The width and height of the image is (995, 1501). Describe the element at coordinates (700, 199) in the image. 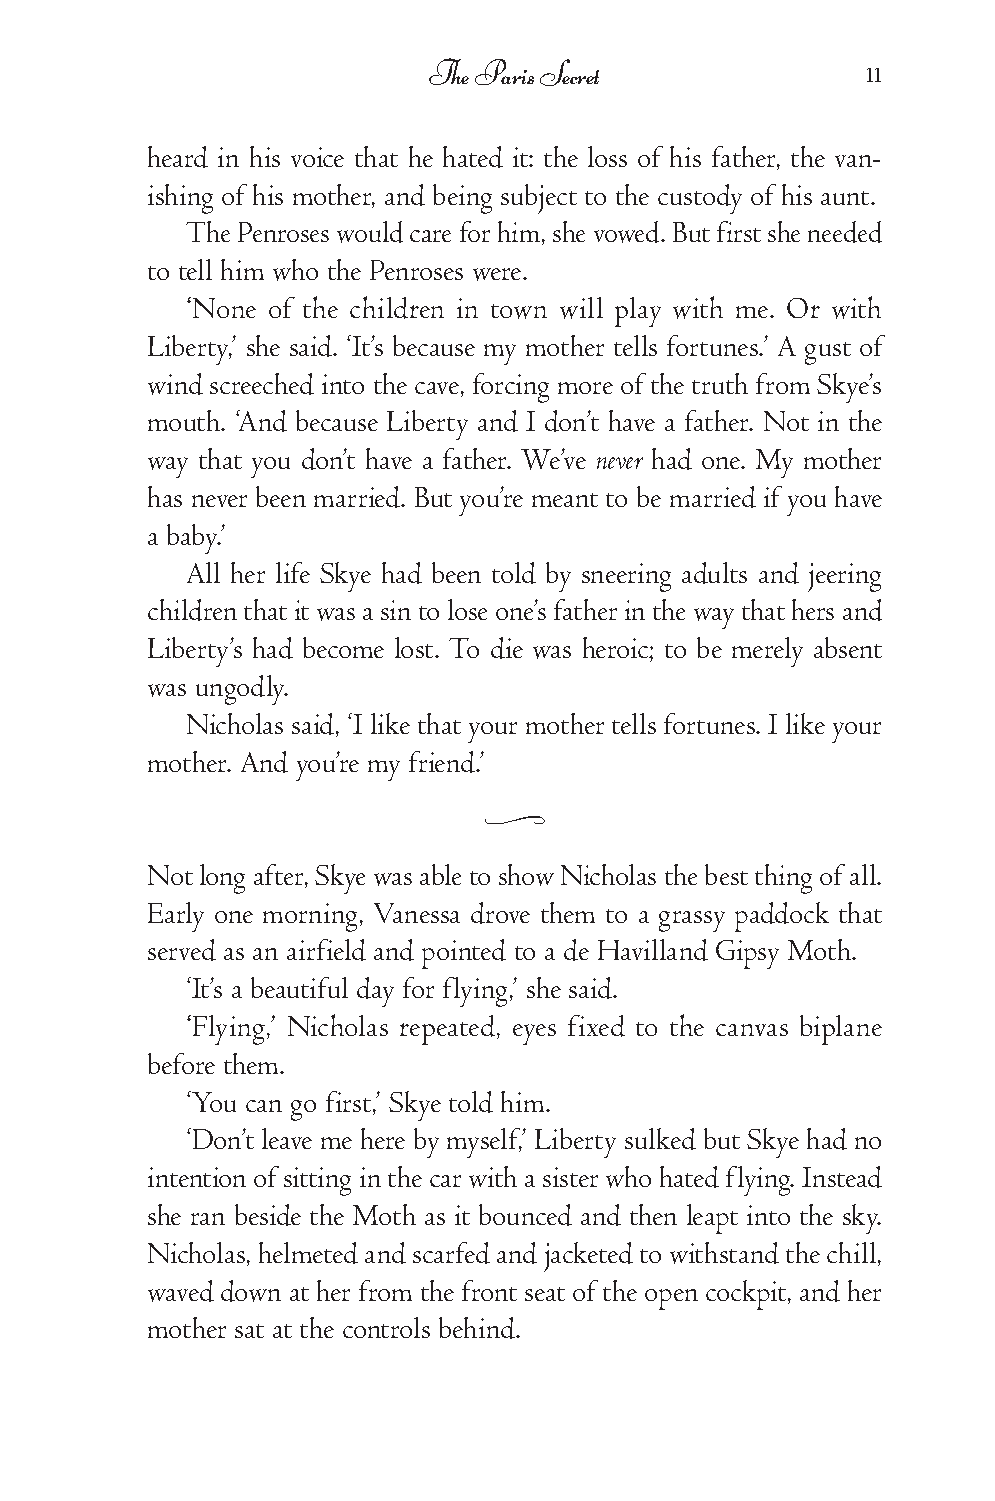

I see `custody` at that location.
